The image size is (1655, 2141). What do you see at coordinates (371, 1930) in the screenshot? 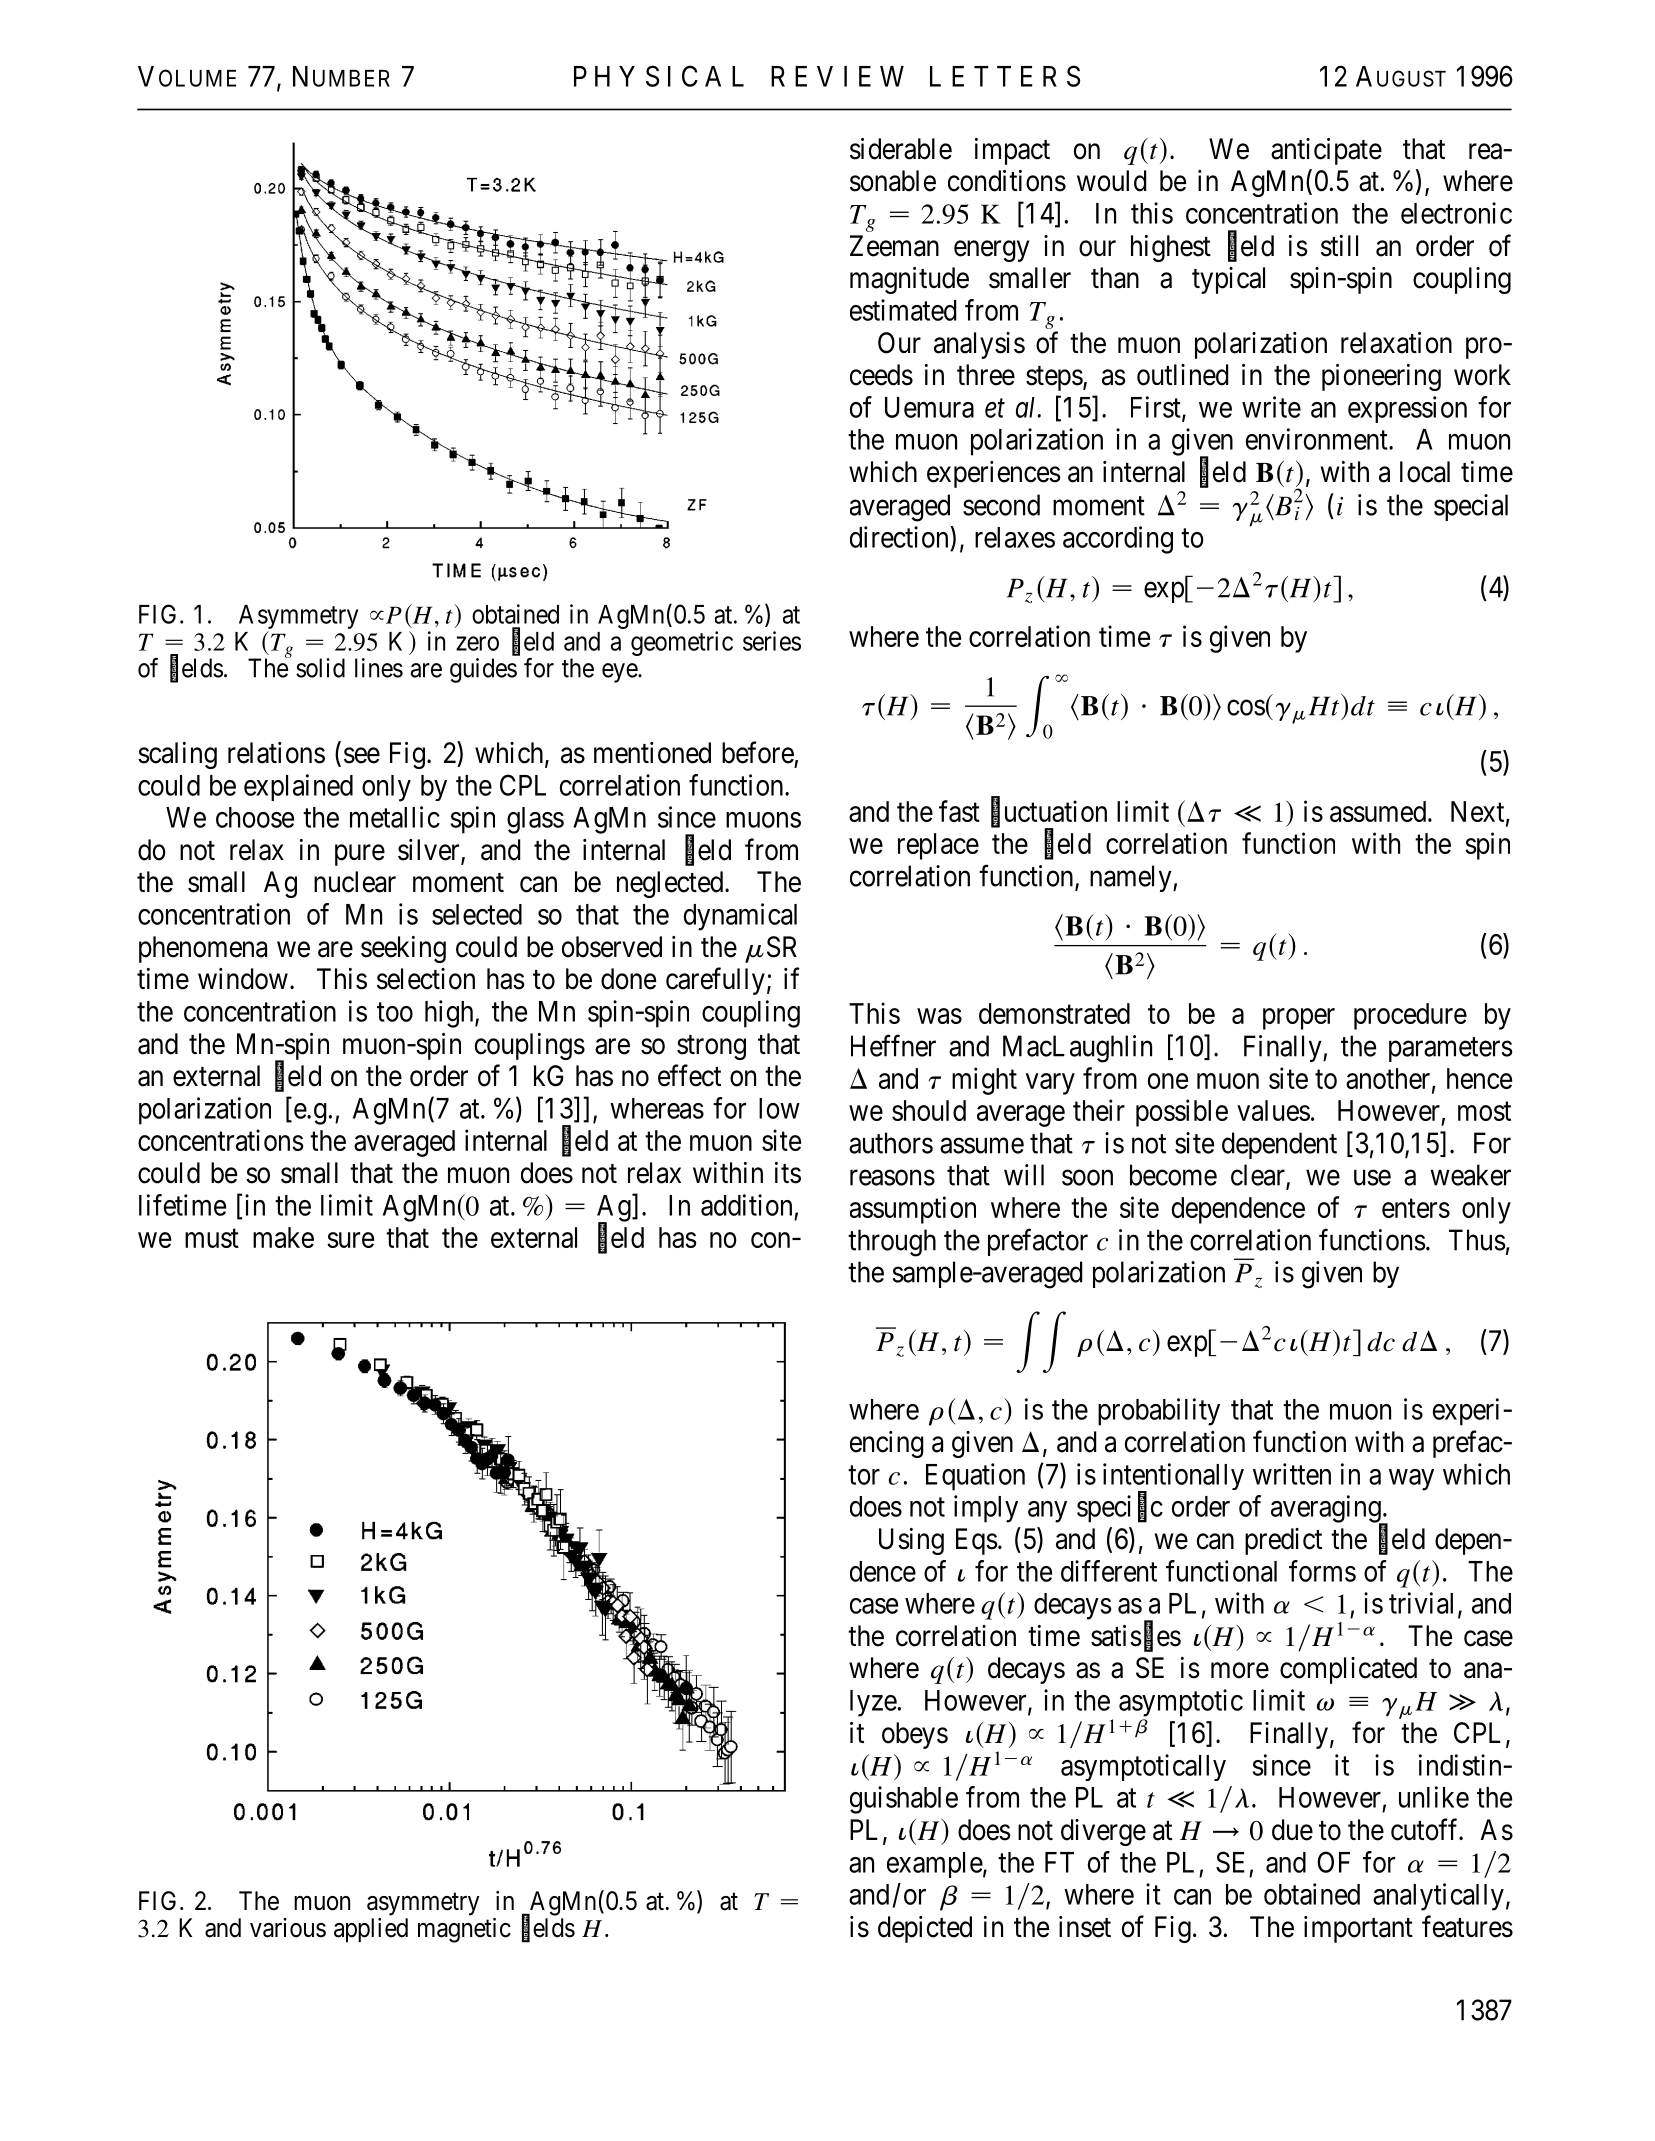
I see `applied` at bounding box center [371, 1930].
